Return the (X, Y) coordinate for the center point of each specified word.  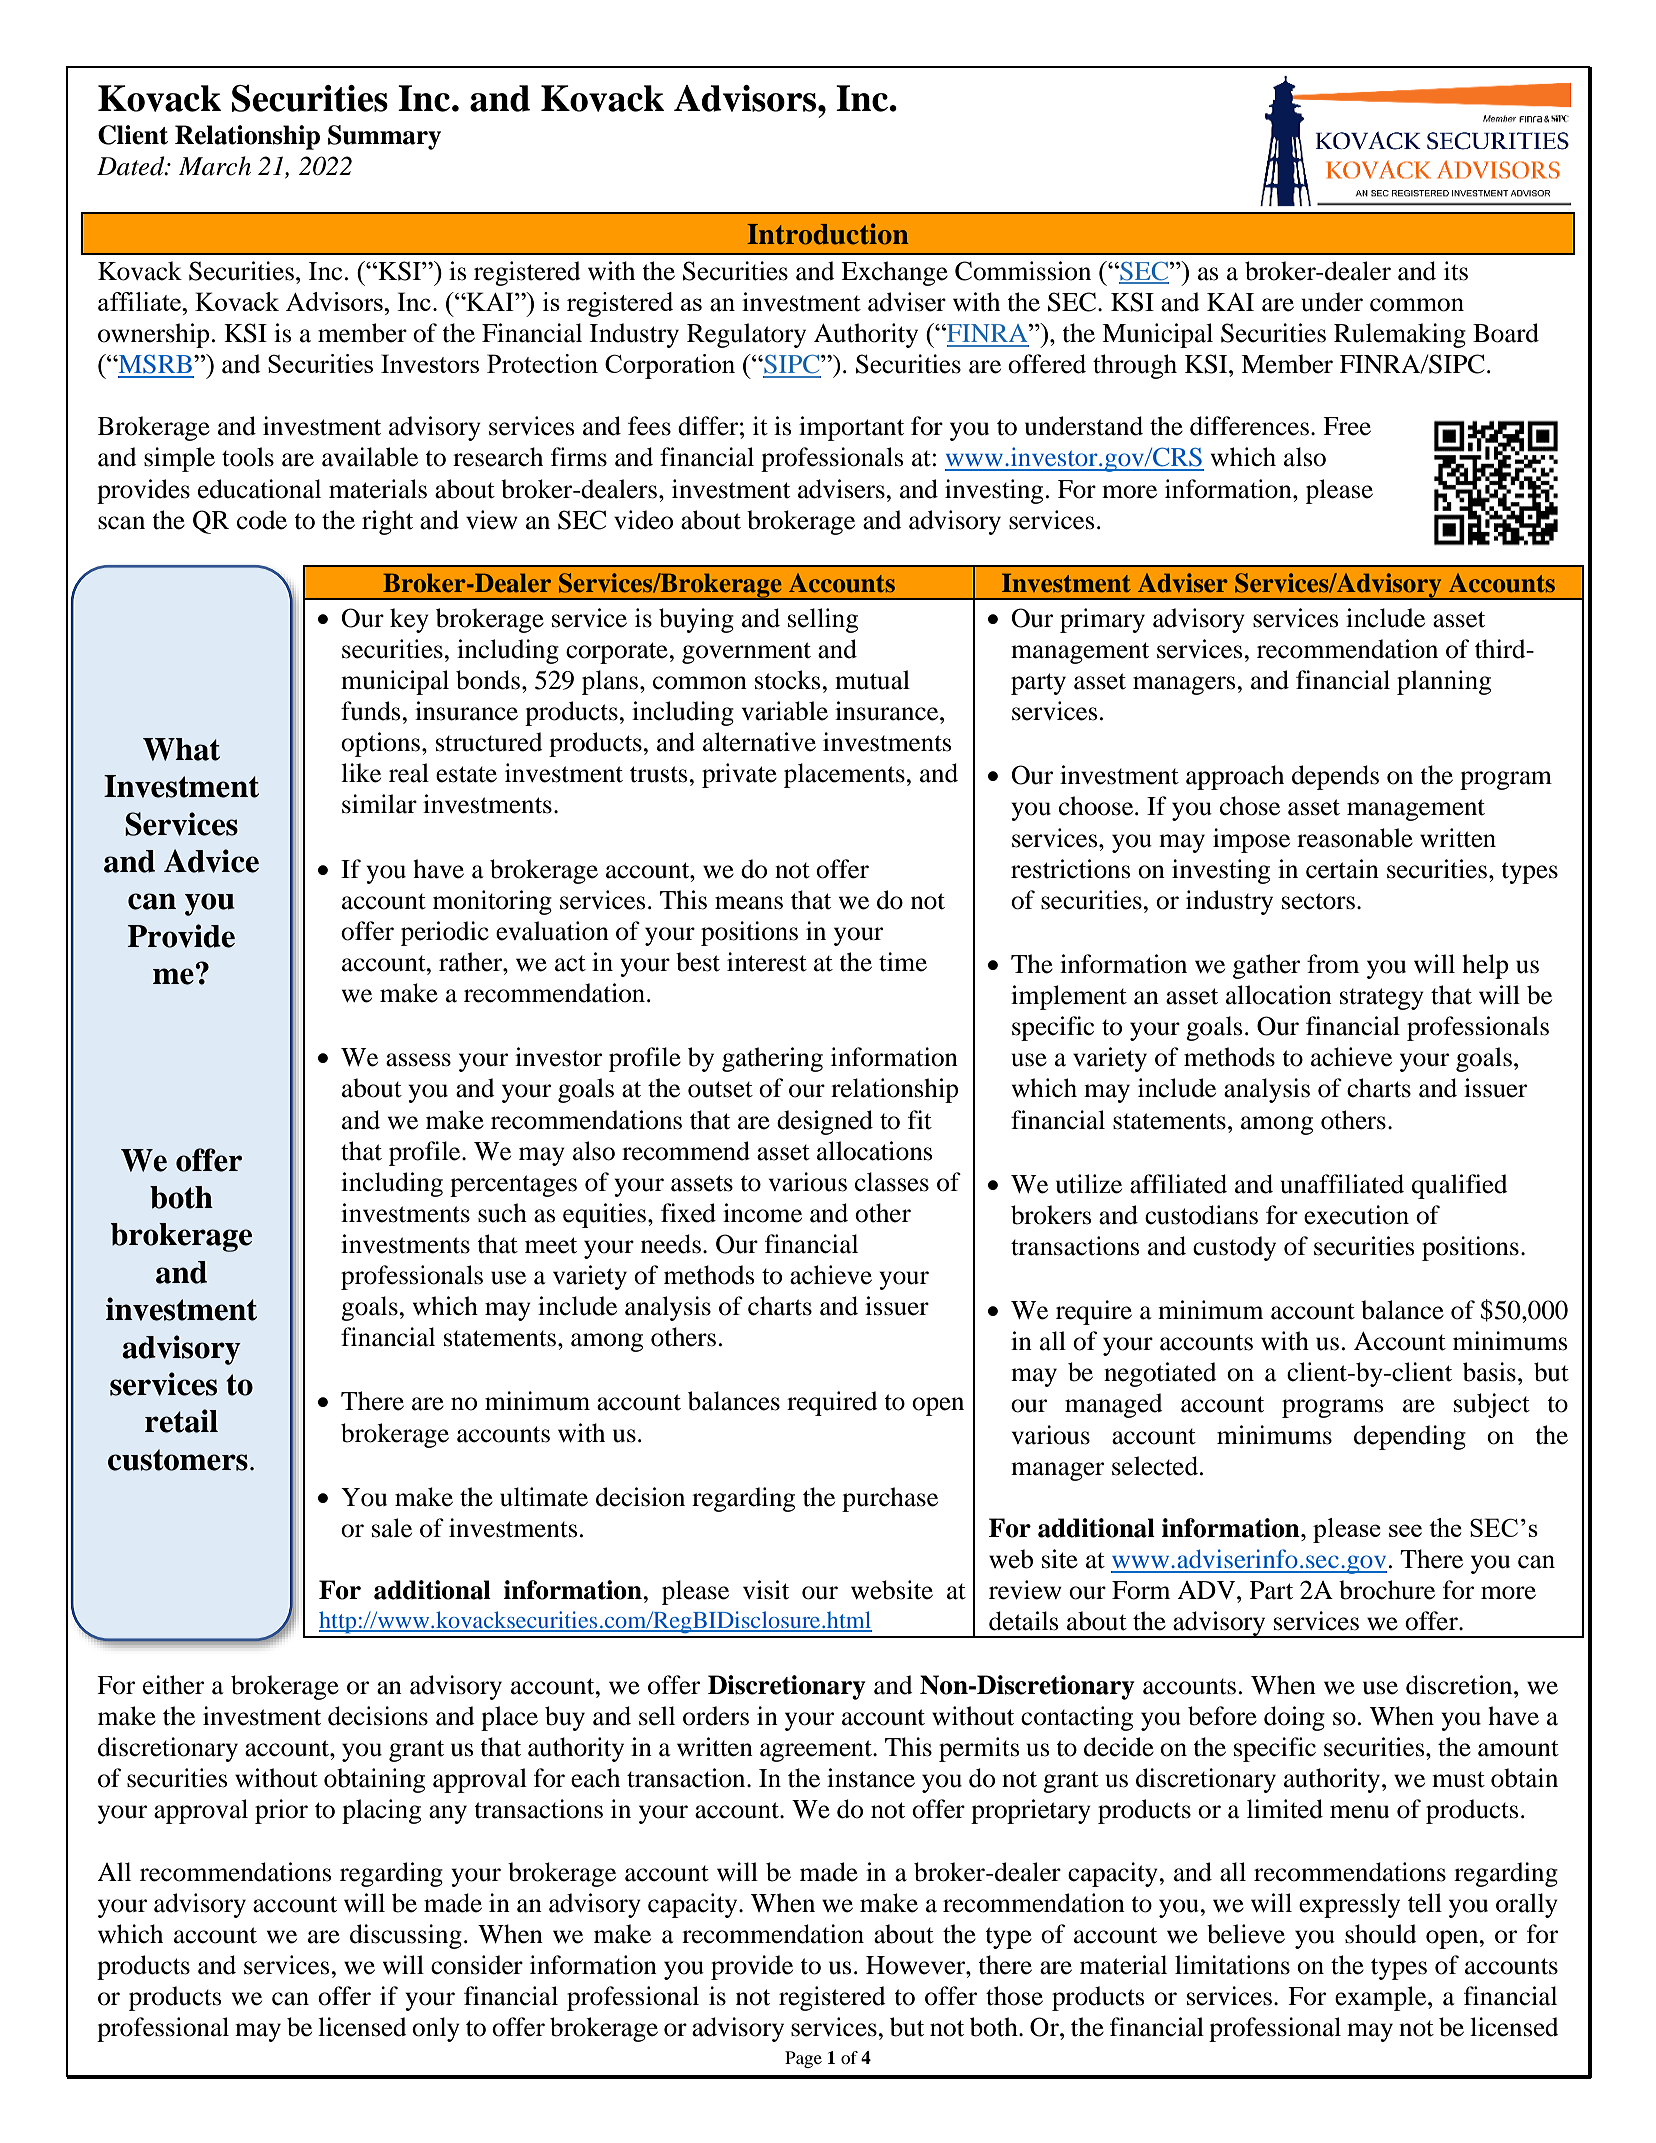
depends (1335, 777)
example (1382, 1998)
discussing (406, 1936)
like (361, 773)
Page (803, 2059)
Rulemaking (1400, 335)
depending (1410, 1437)
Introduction (828, 234)
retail (181, 1421)
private (739, 775)
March (215, 166)
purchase (890, 1499)
